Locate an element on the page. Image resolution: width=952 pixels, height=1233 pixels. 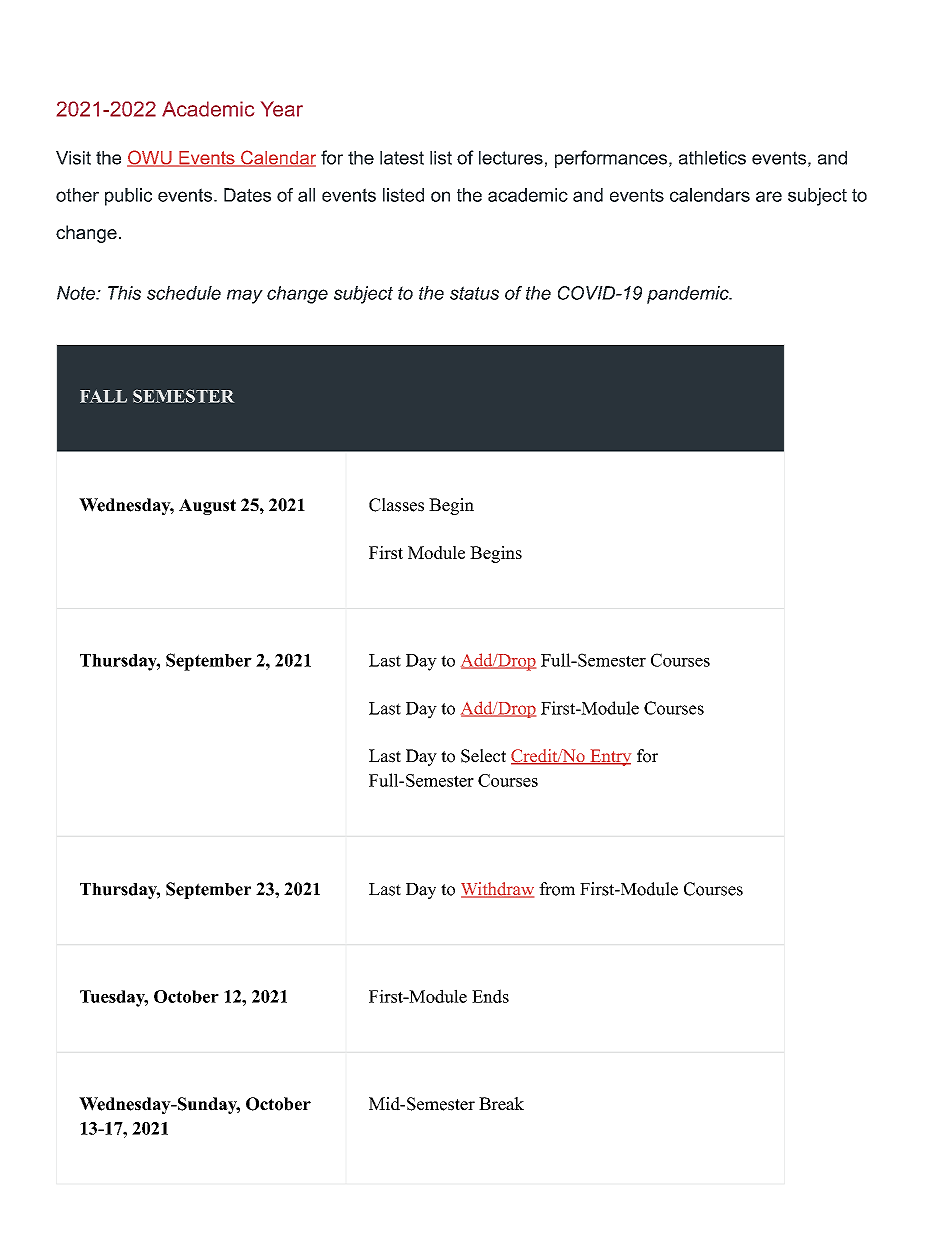
Classes is located at coordinates (396, 505).
